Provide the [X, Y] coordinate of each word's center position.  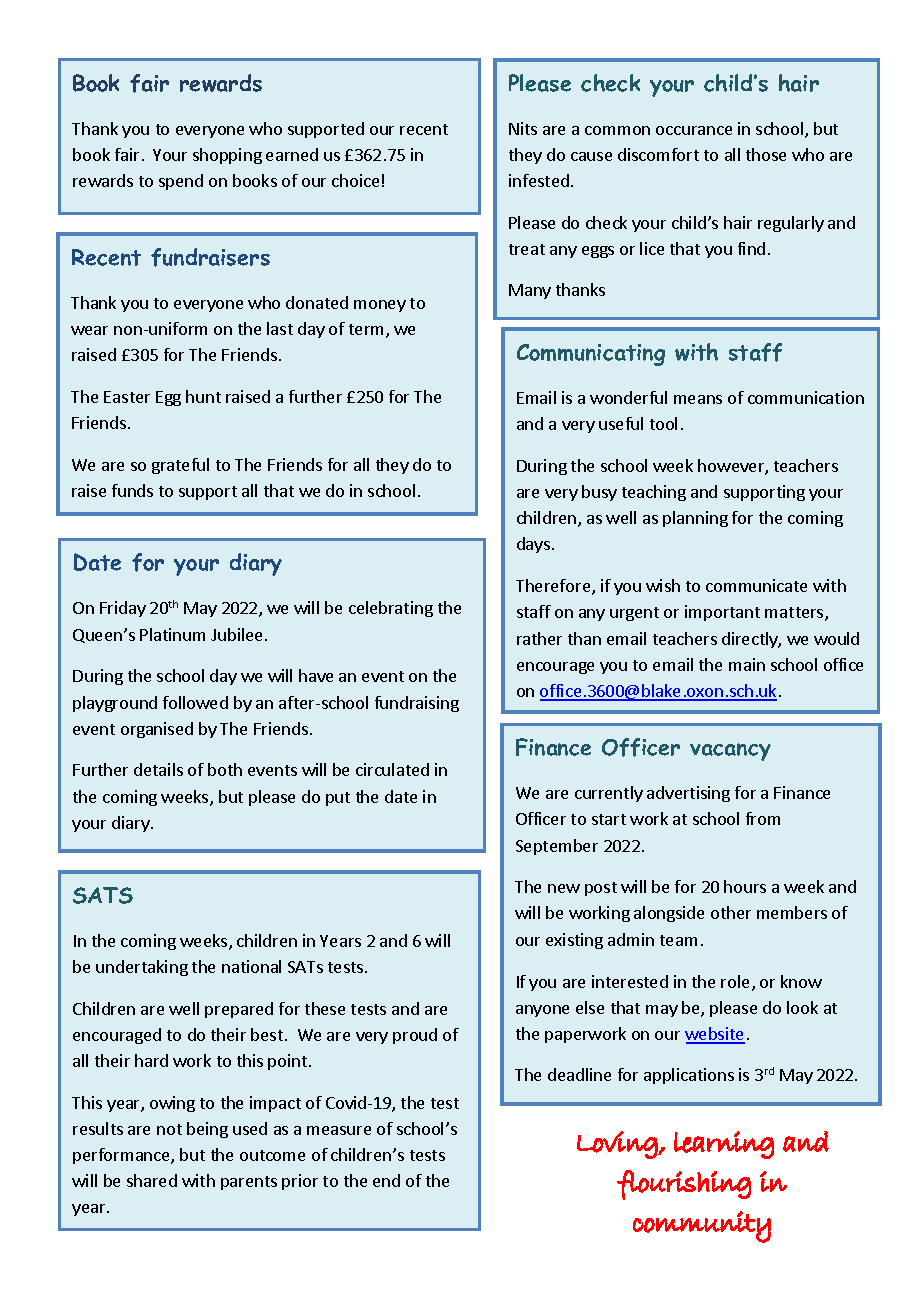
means [698, 399]
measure [339, 1130]
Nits [523, 128]
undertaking [142, 968]
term [368, 331]
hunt [203, 396]
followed [195, 702]
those [766, 154]
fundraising [417, 704]
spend [181, 182]
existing [574, 941]
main [747, 664]
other [731, 912]
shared [152, 1180]
